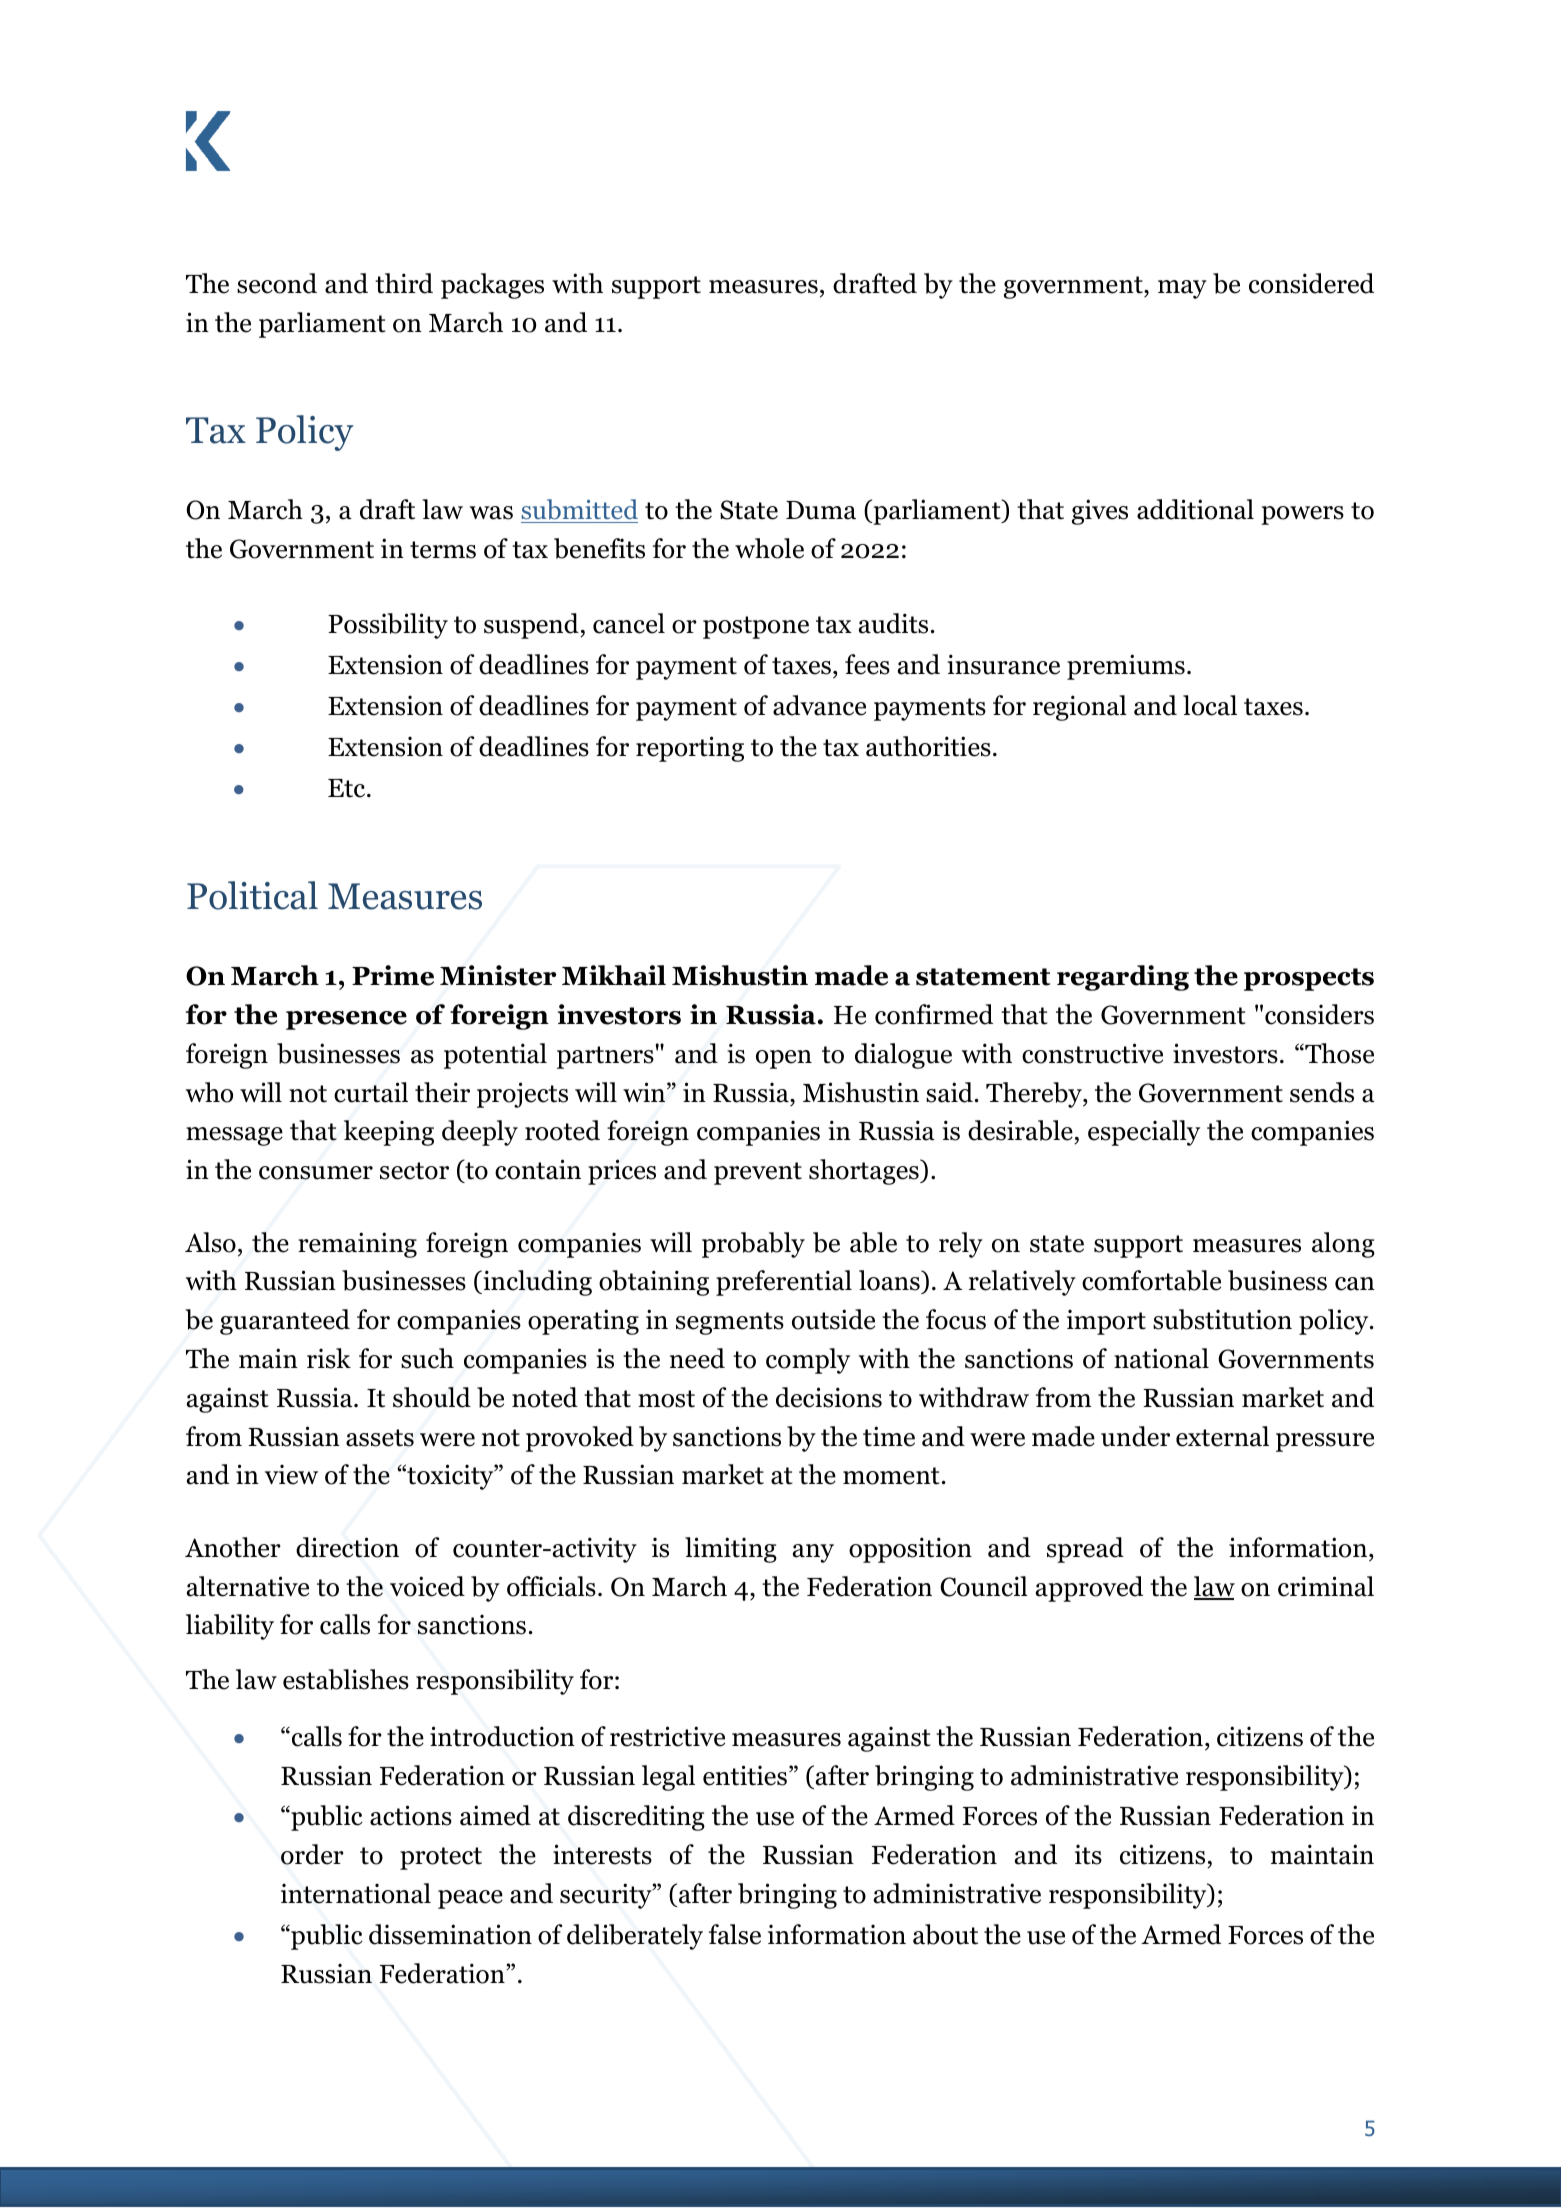  What do you see at coordinates (291, 1474) in the screenshot?
I see `view` at bounding box center [291, 1474].
